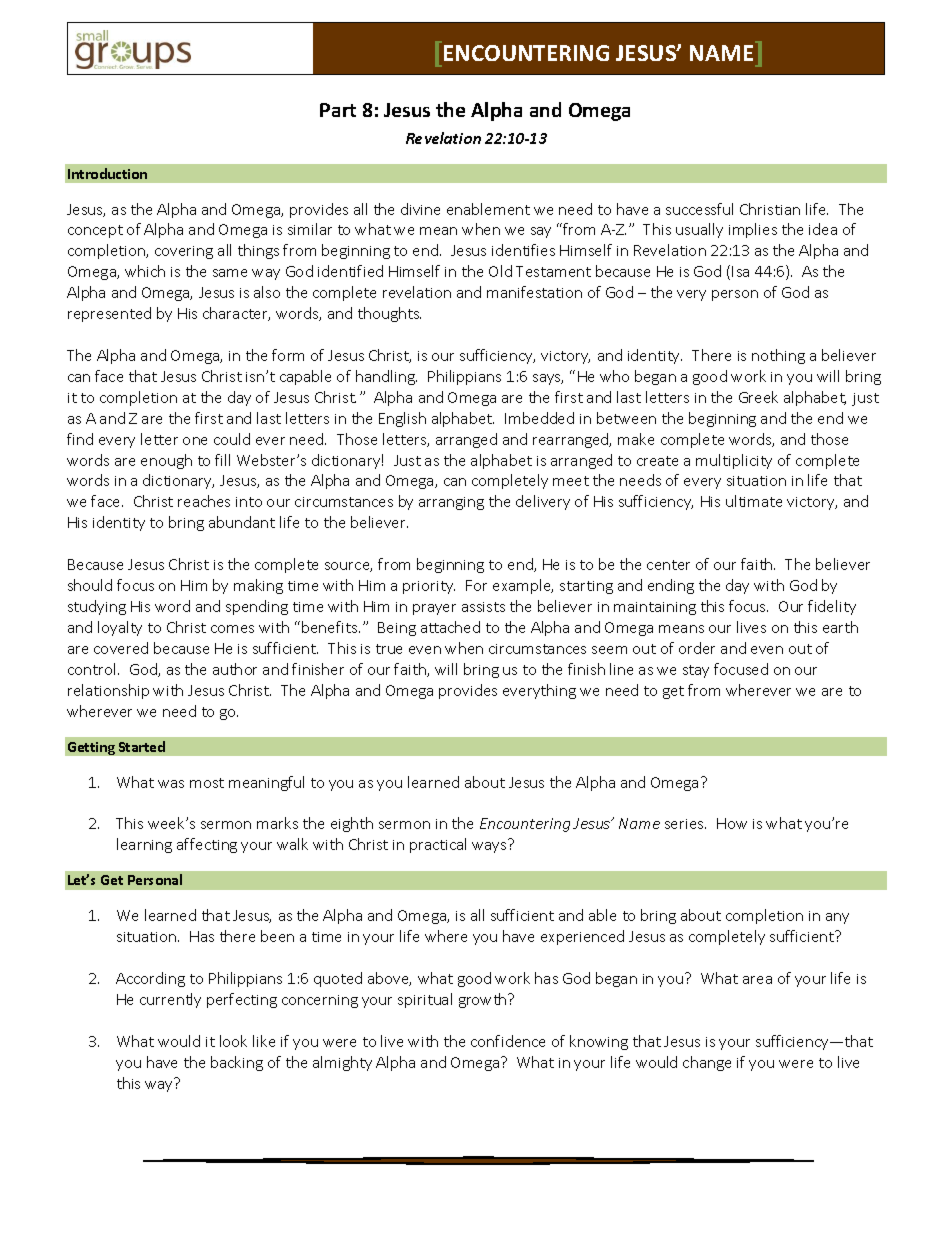  I want to click on divine, so click(420, 209).
